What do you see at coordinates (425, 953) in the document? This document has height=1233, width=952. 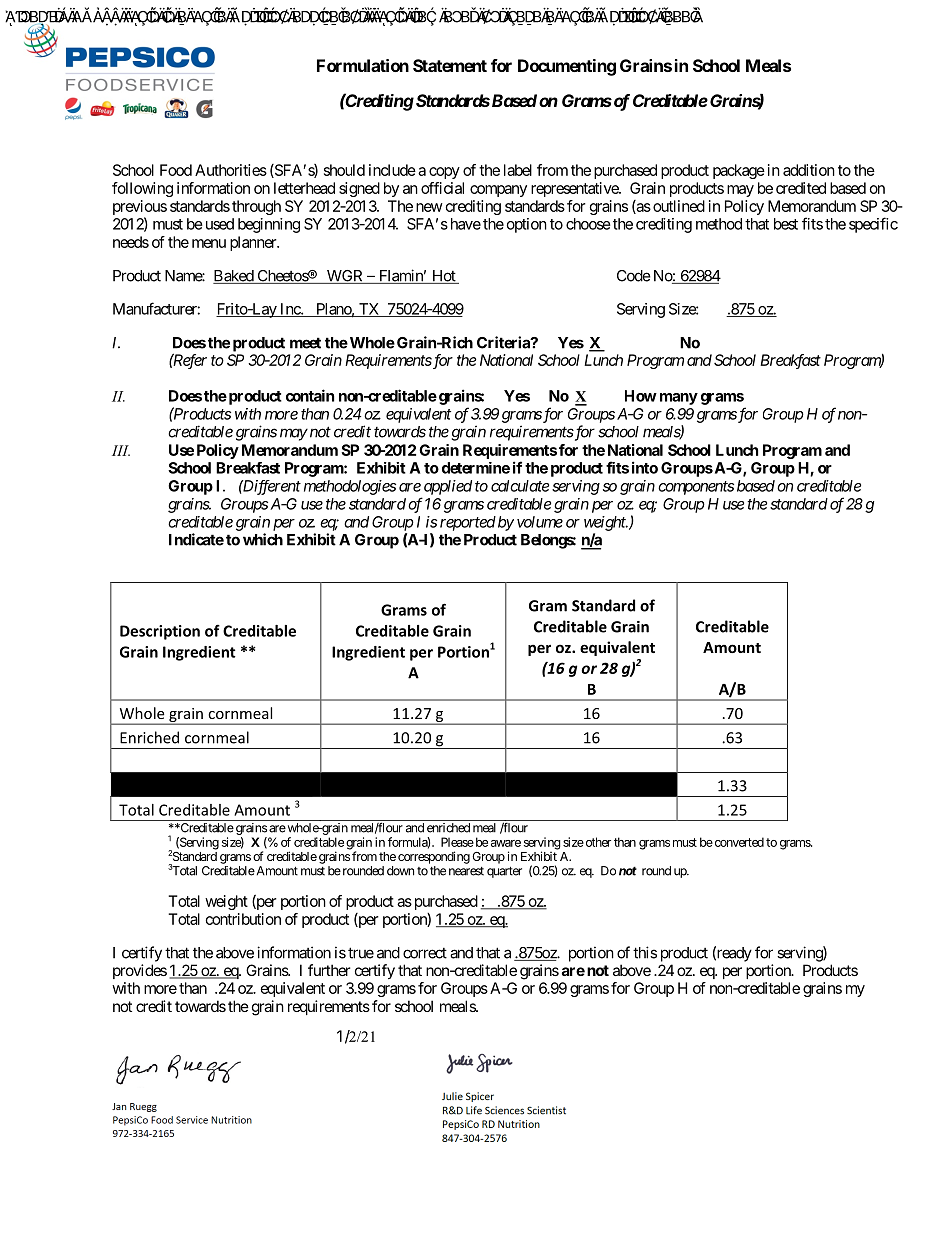 I see `correct` at bounding box center [425, 953].
